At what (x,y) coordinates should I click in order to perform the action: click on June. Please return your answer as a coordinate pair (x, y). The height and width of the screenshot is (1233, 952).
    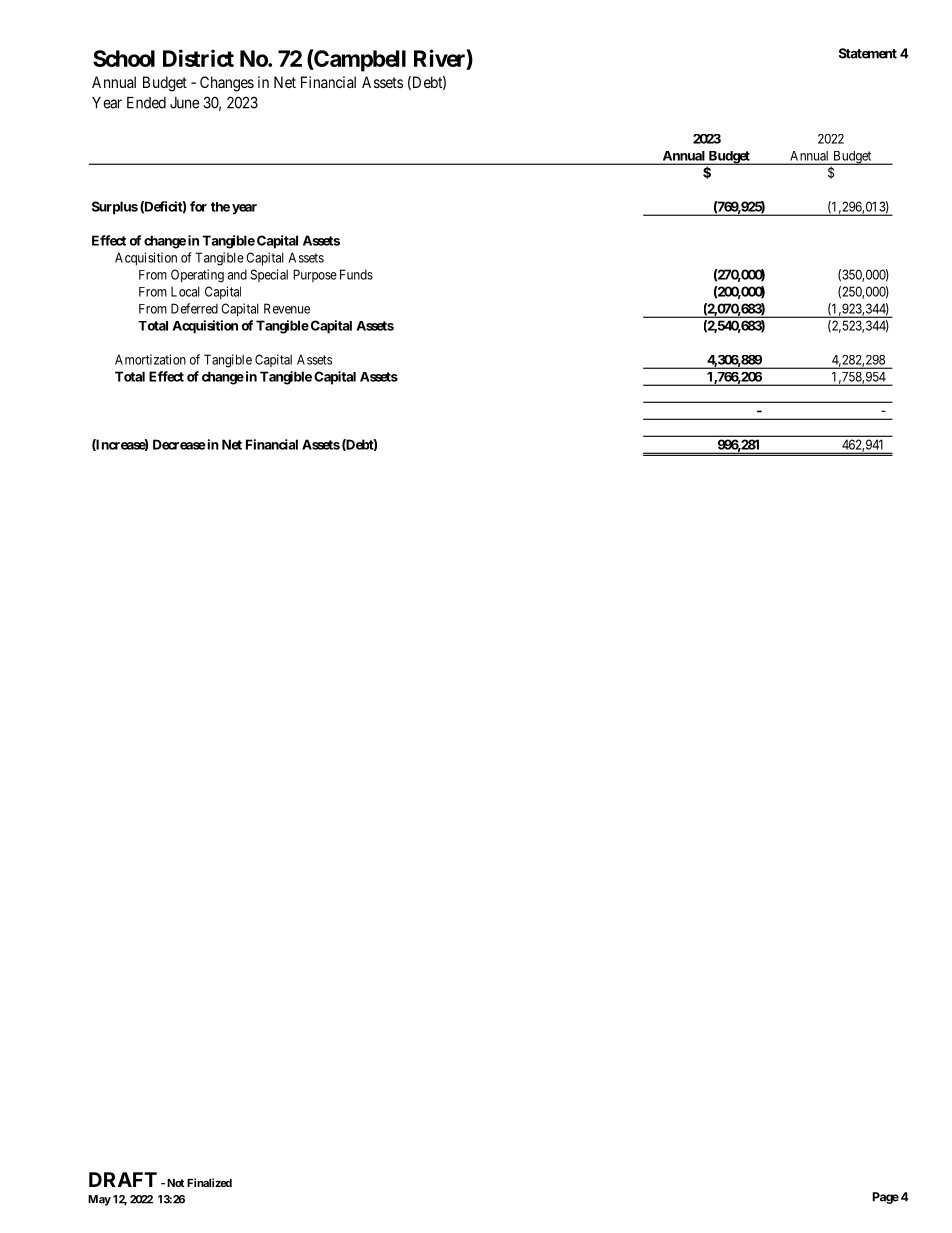
    Looking at the image, I should click on (184, 103).
